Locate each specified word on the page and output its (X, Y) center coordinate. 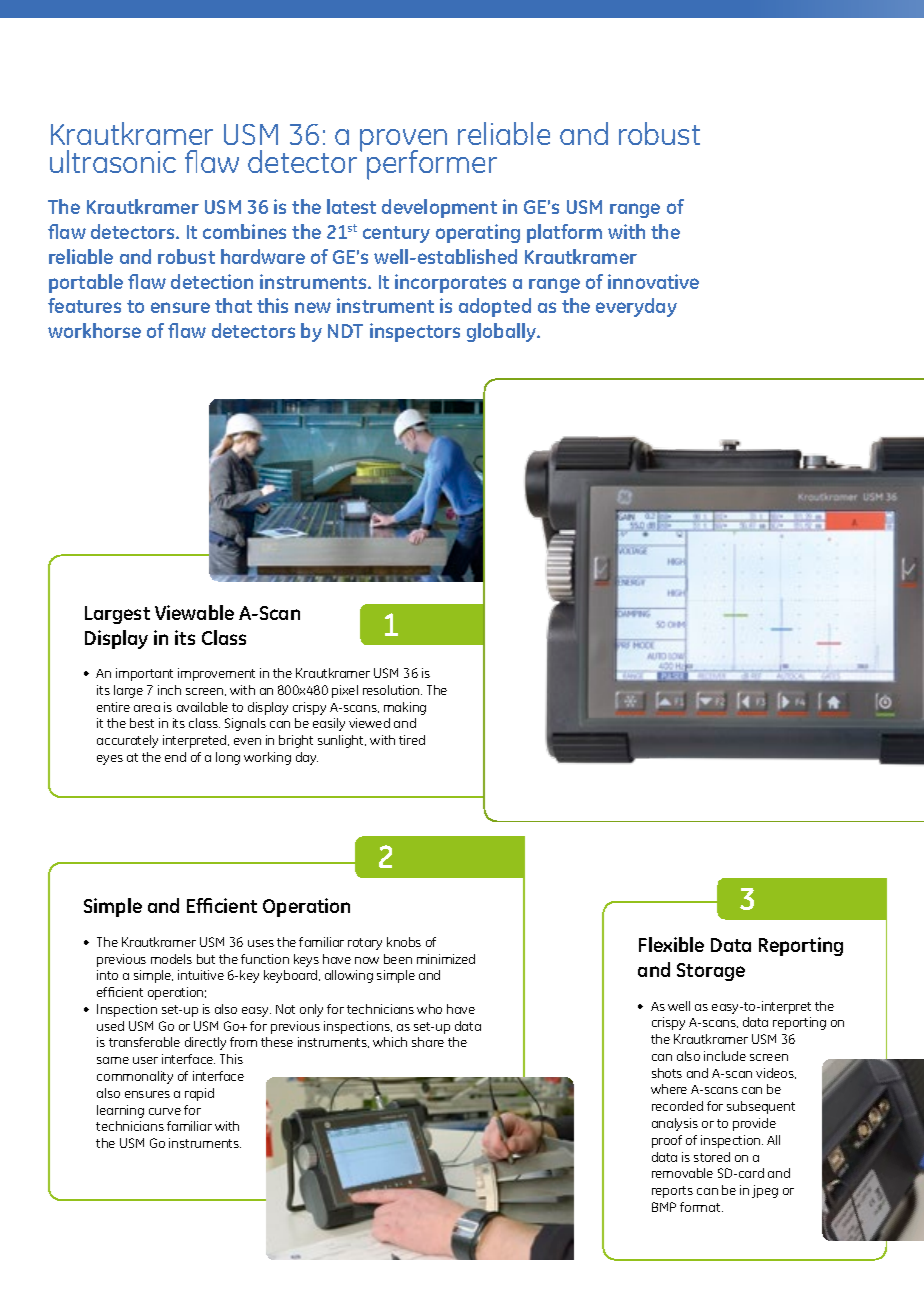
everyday (636, 307)
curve (165, 1111)
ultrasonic (113, 161)
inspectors (415, 332)
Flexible (671, 944)
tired (412, 740)
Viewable (194, 612)
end (175, 757)
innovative (653, 281)
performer (432, 165)
